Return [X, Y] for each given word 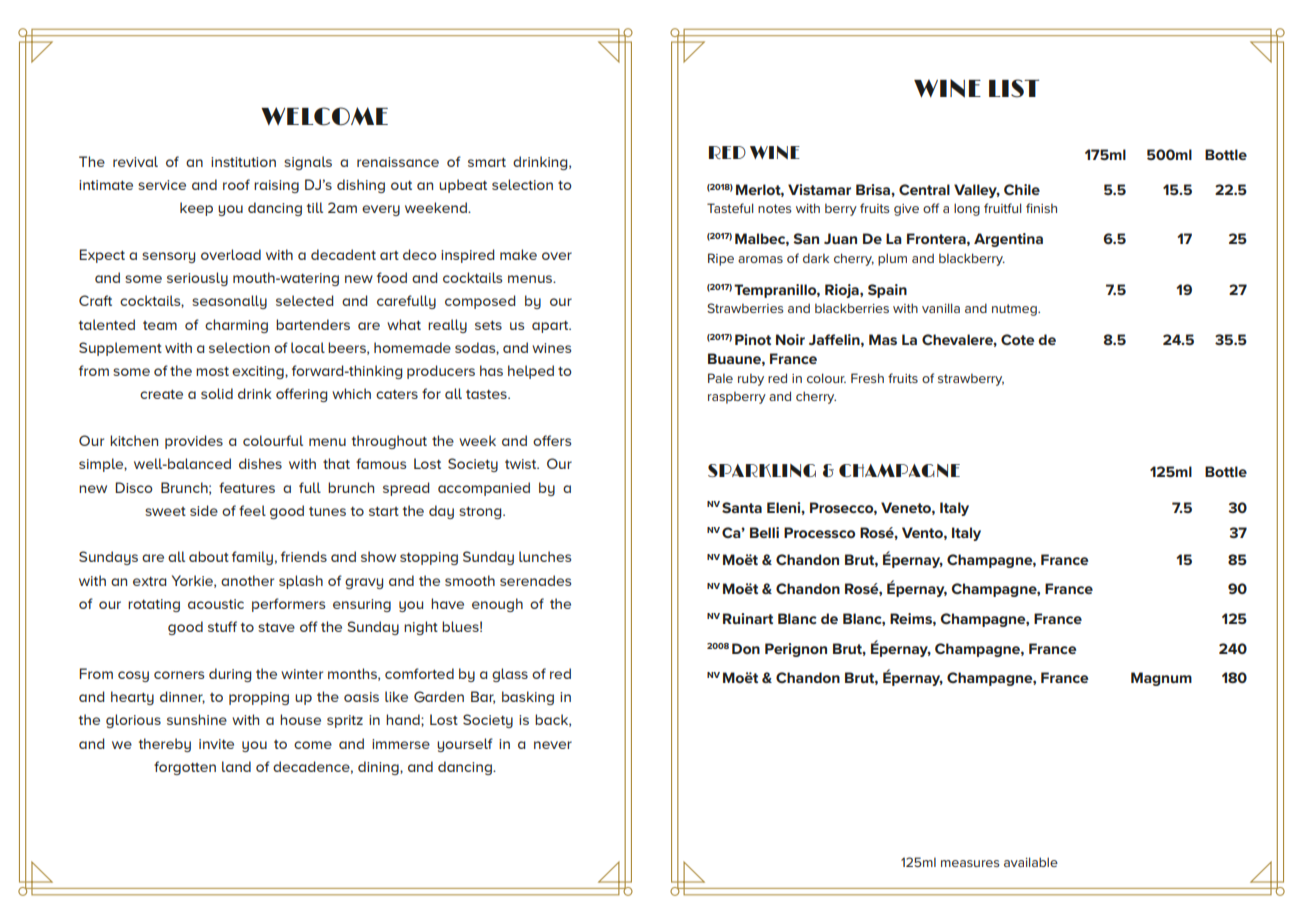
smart [487, 162]
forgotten [185, 768]
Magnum [1161, 679]
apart [551, 327]
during [230, 675]
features [247, 487]
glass [510, 675]
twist [522, 464]
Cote [1017, 339]
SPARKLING [762, 470]
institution [243, 162]
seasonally [229, 302]
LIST [1014, 88]
